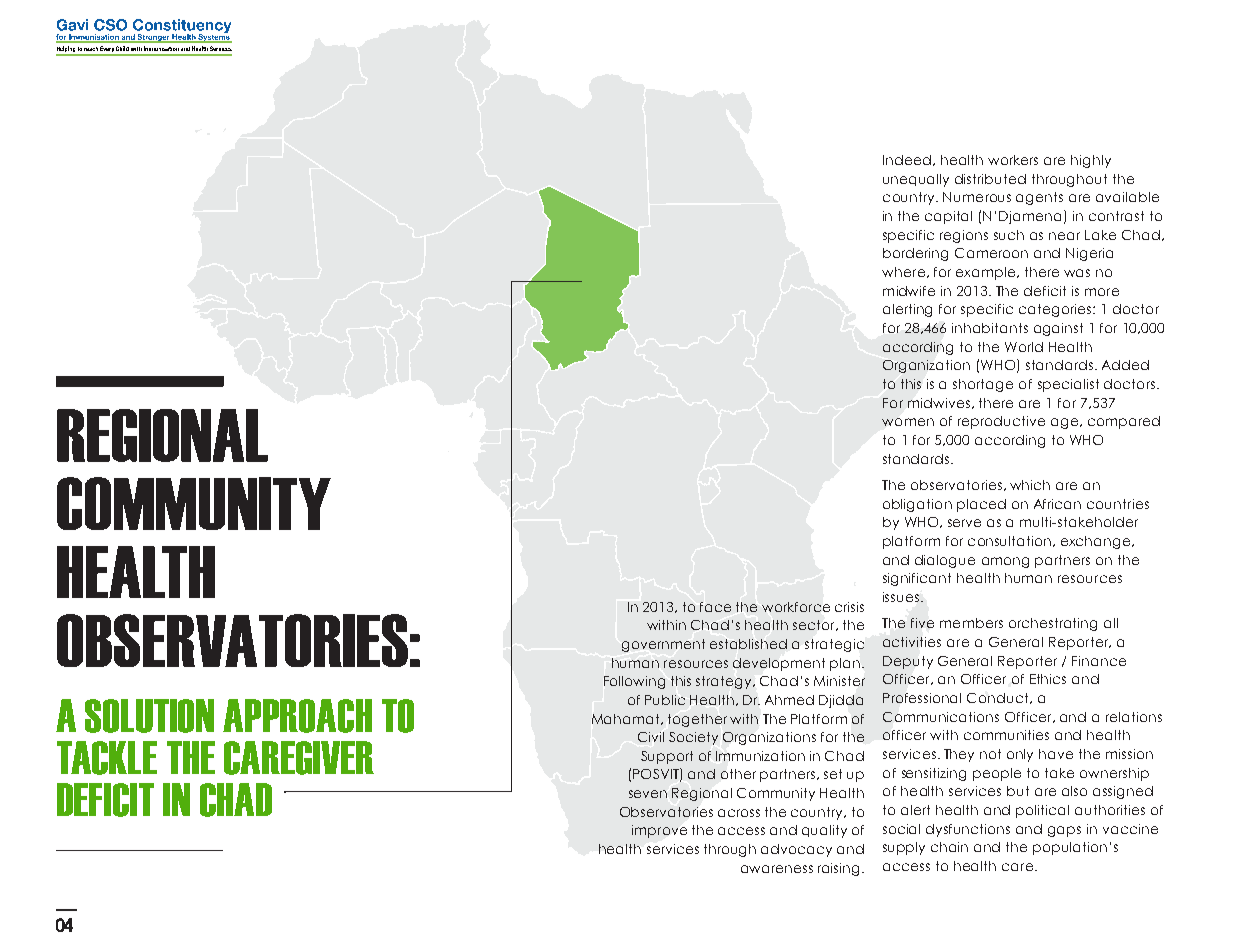 The height and width of the screenshot is (952, 1233). I want to click on unequally, so click(916, 180).
